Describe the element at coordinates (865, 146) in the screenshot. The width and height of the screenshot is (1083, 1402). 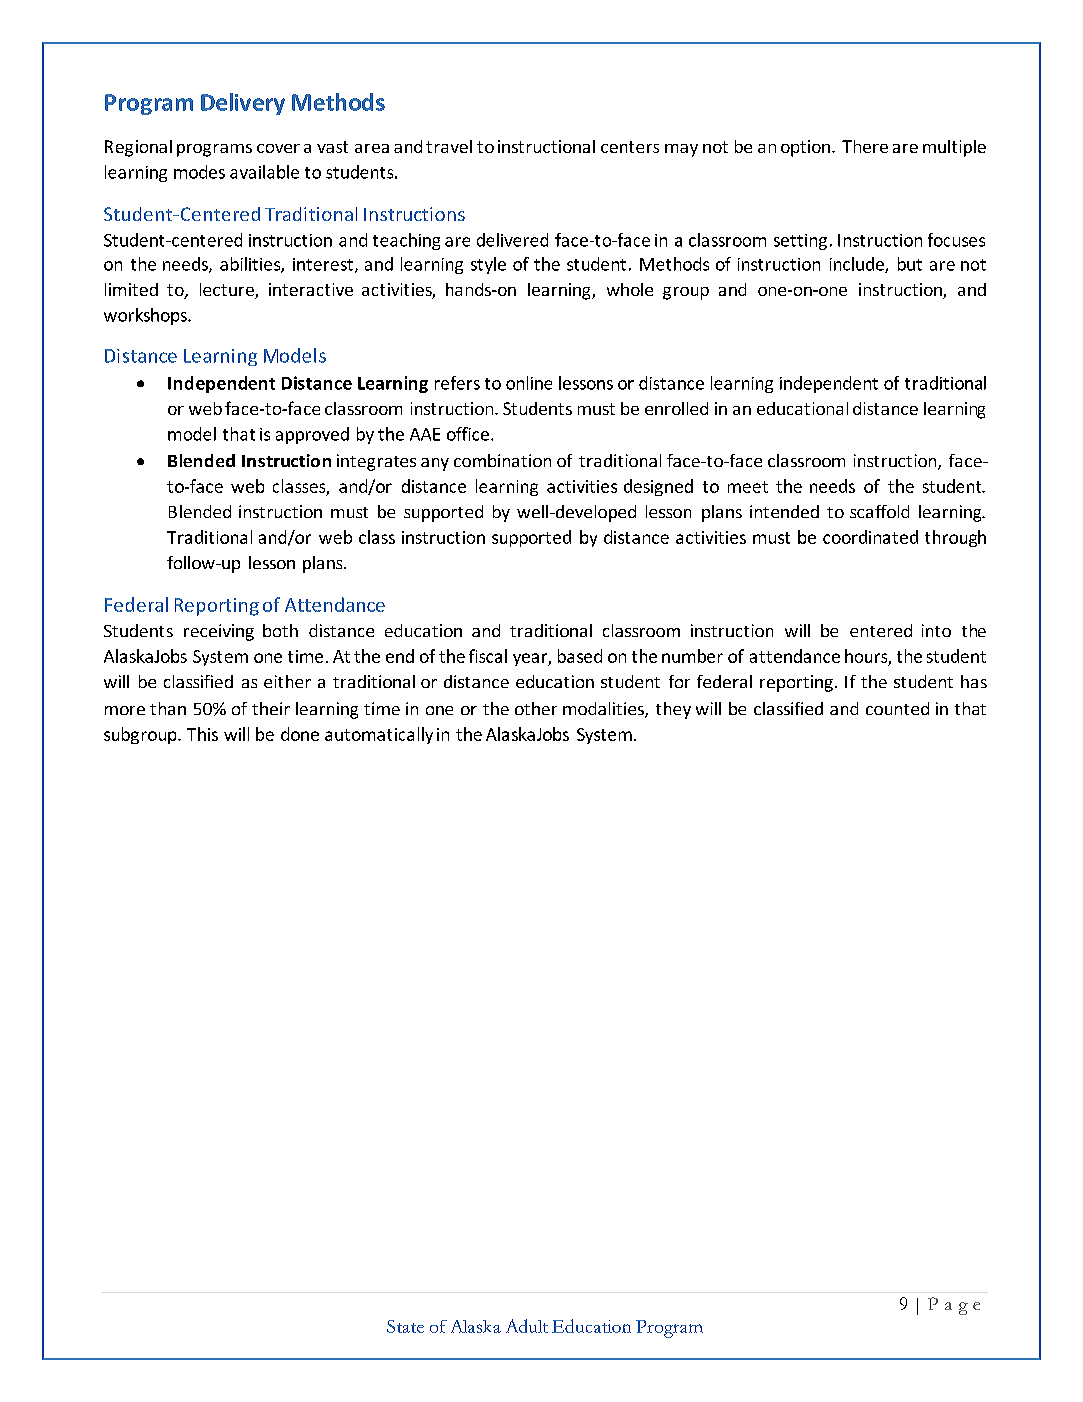
I see `There` at that location.
